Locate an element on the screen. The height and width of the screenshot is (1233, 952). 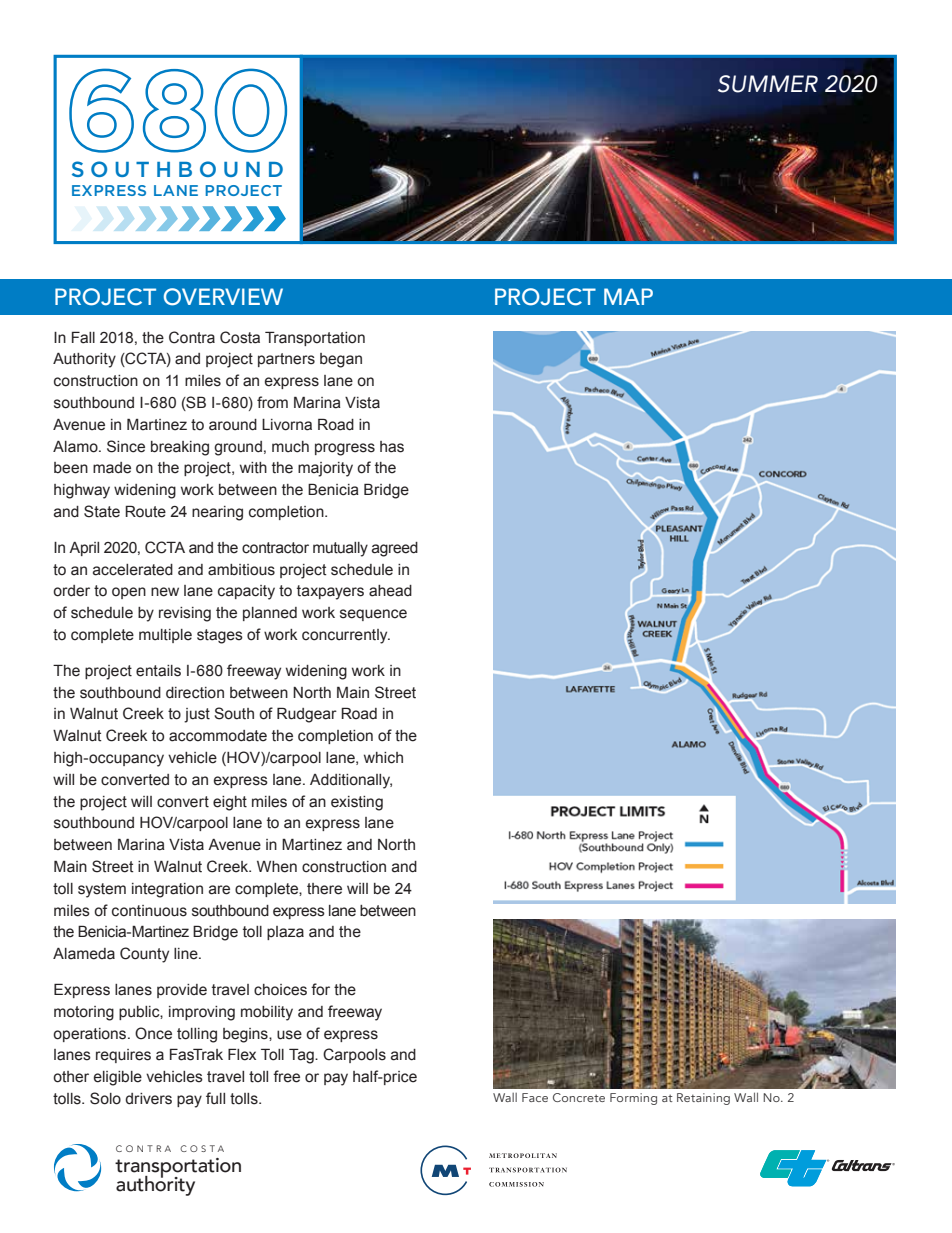
SUMMER is located at coordinates (768, 84).
